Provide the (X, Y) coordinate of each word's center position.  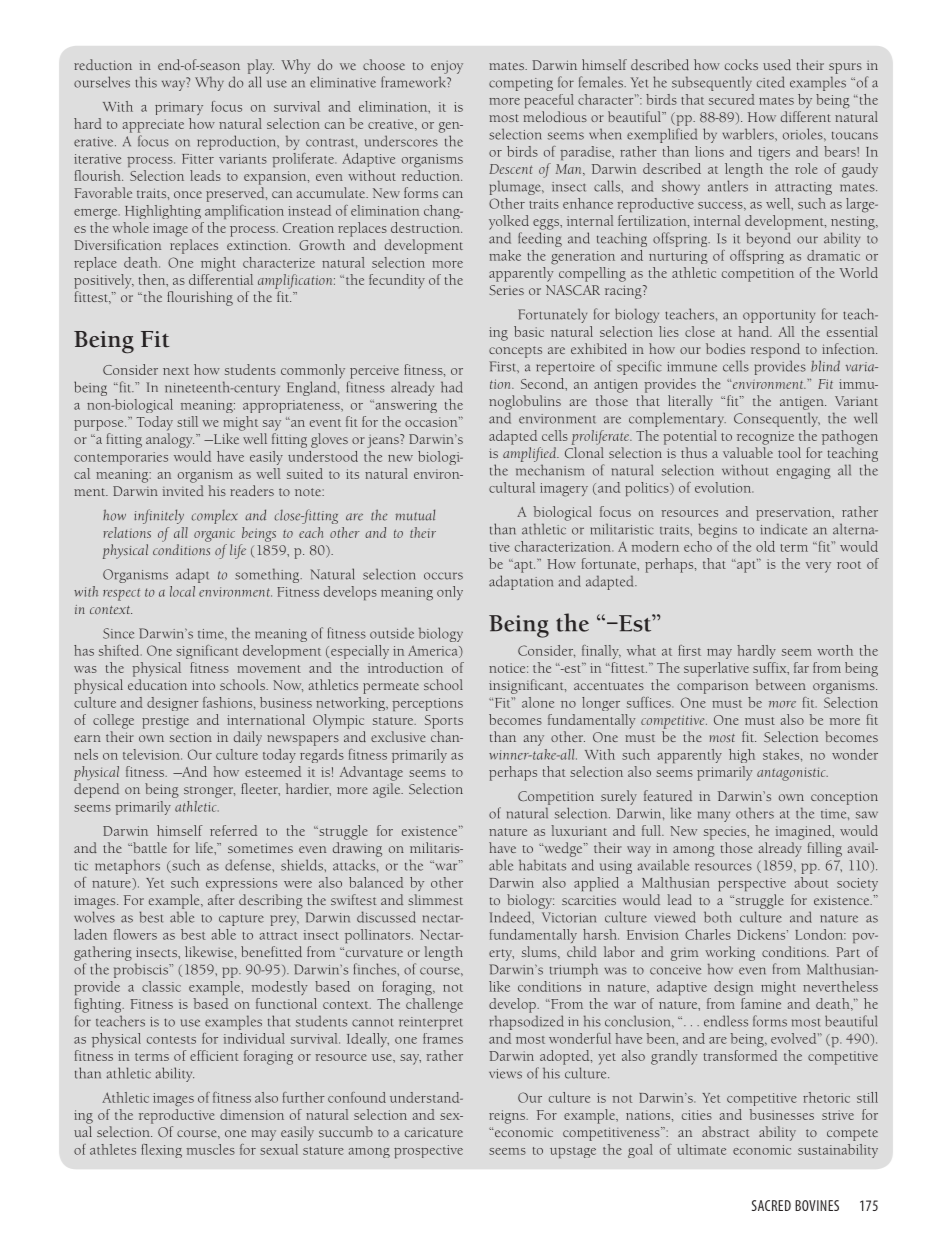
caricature (434, 1132)
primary (179, 108)
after (221, 899)
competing (521, 84)
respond (775, 350)
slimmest (435, 899)
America (434, 652)
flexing (161, 1151)
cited (771, 82)
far (801, 667)
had (452, 387)
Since (118, 633)
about (811, 882)
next (176, 371)
